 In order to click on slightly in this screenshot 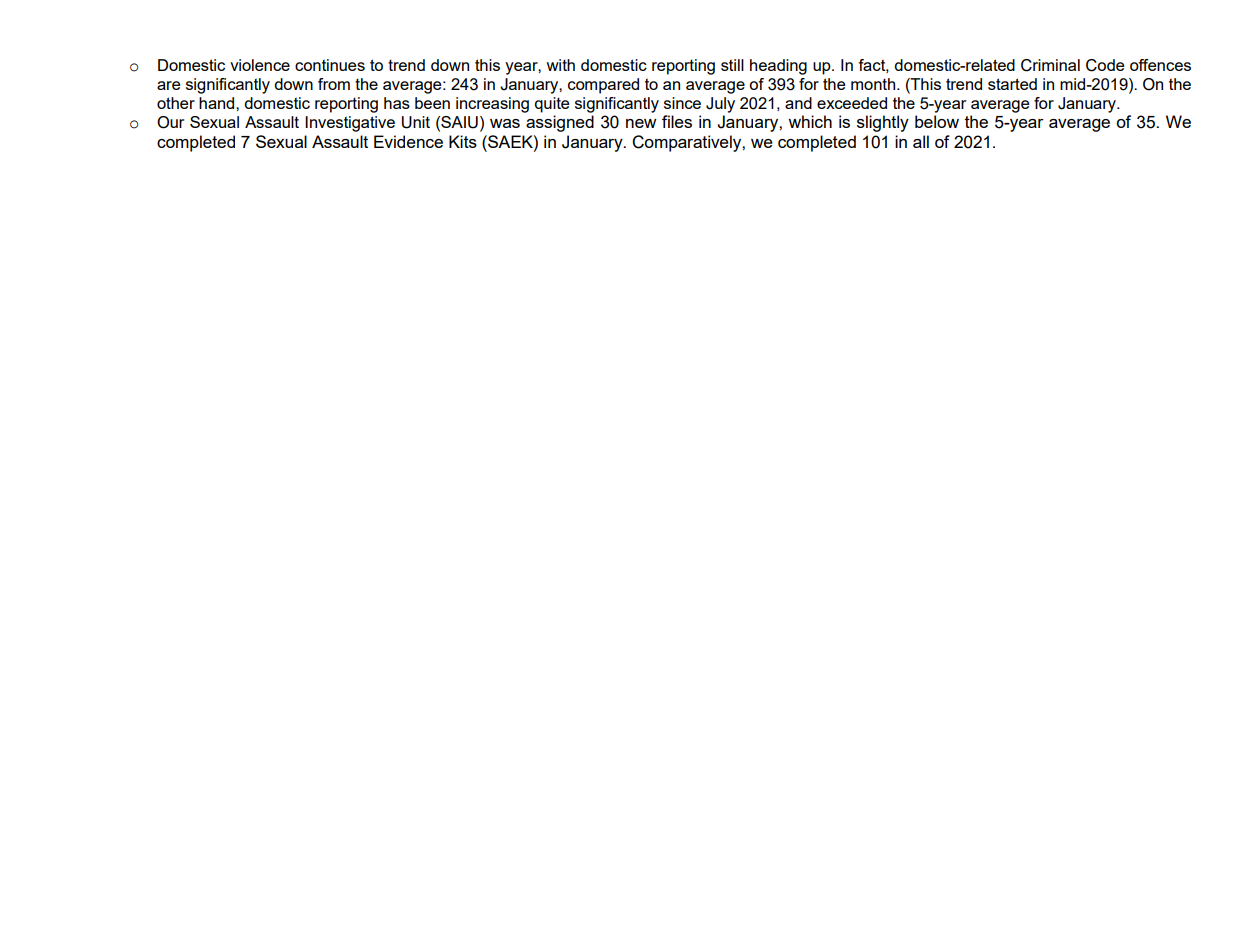, I will do `click(883, 123)`.
